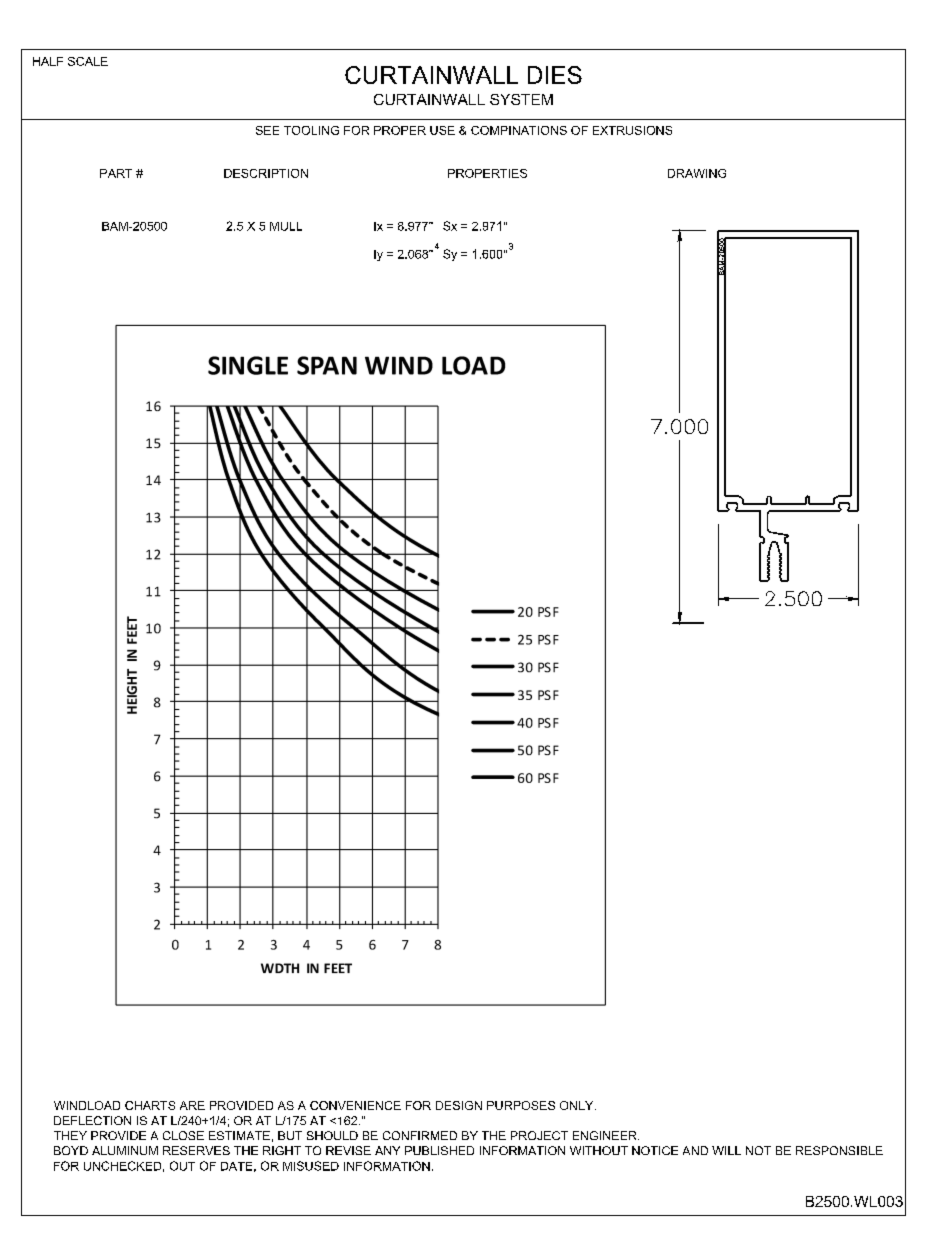  I want to click on DRAWING, so click(697, 173).
